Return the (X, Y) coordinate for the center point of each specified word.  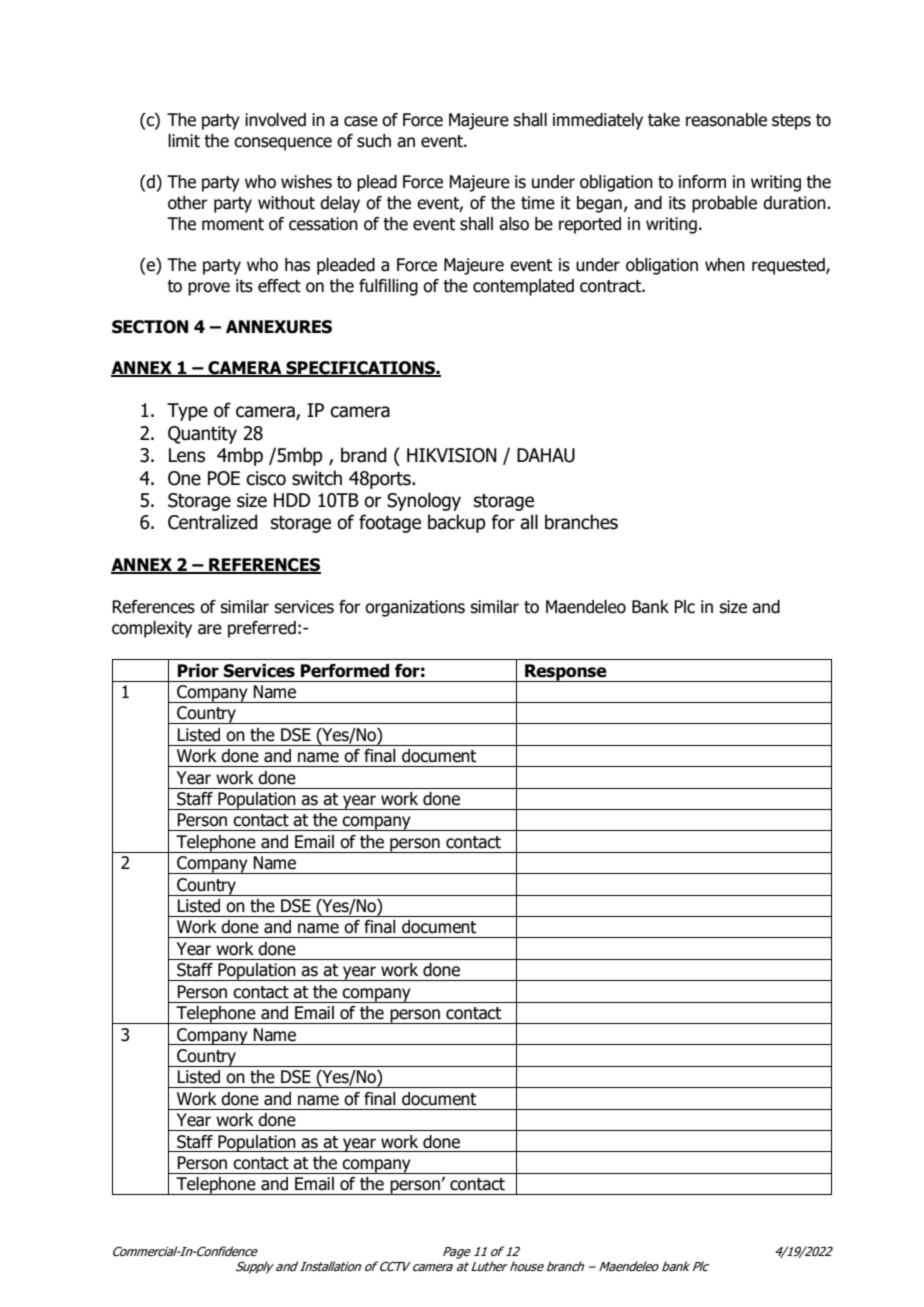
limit (184, 141)
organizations (415, 608)
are (210, 629)
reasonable (726, 120)
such (374, 141)
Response (566, 673)
